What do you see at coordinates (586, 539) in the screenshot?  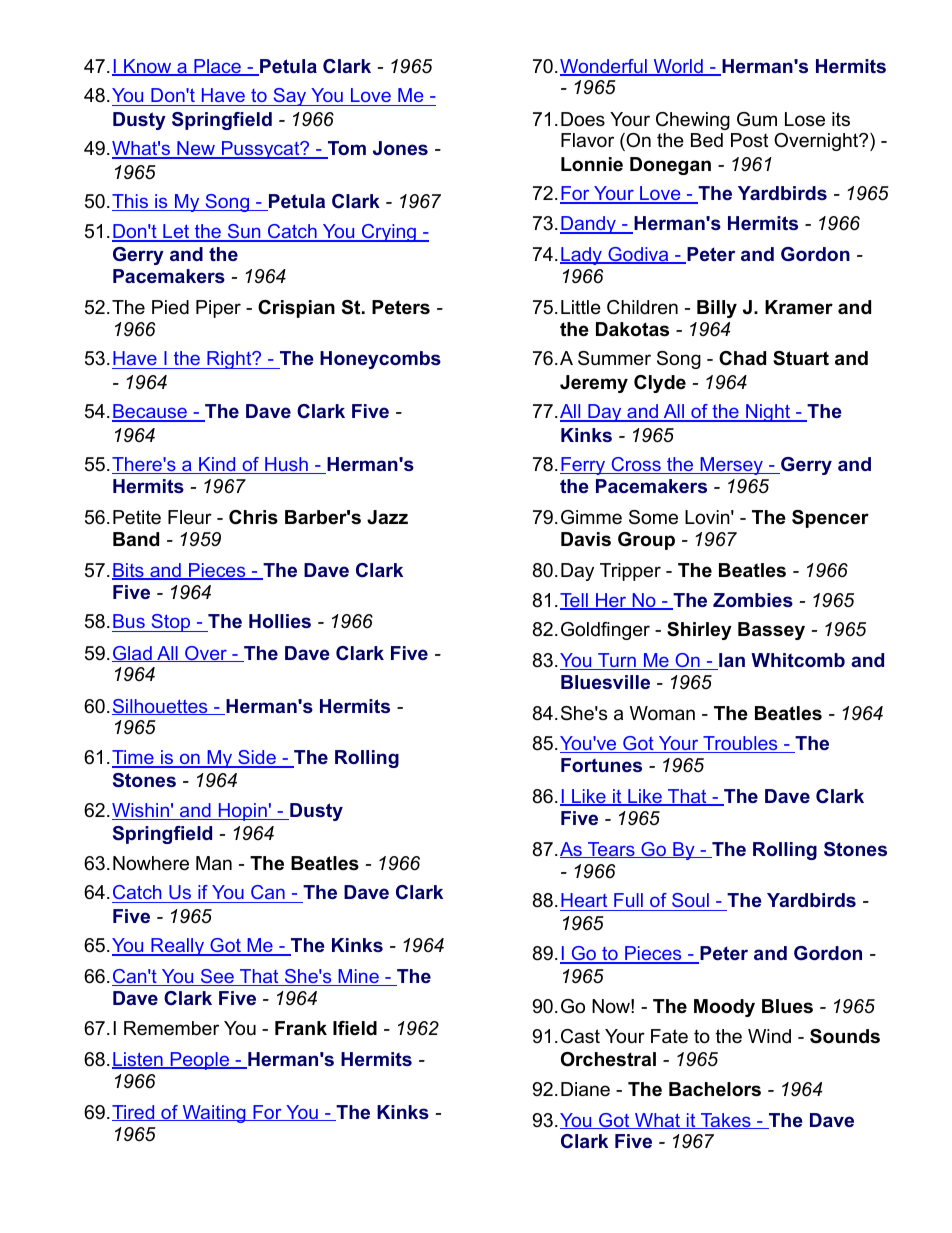 I see `Davis` at bounding box center [586, 539].
